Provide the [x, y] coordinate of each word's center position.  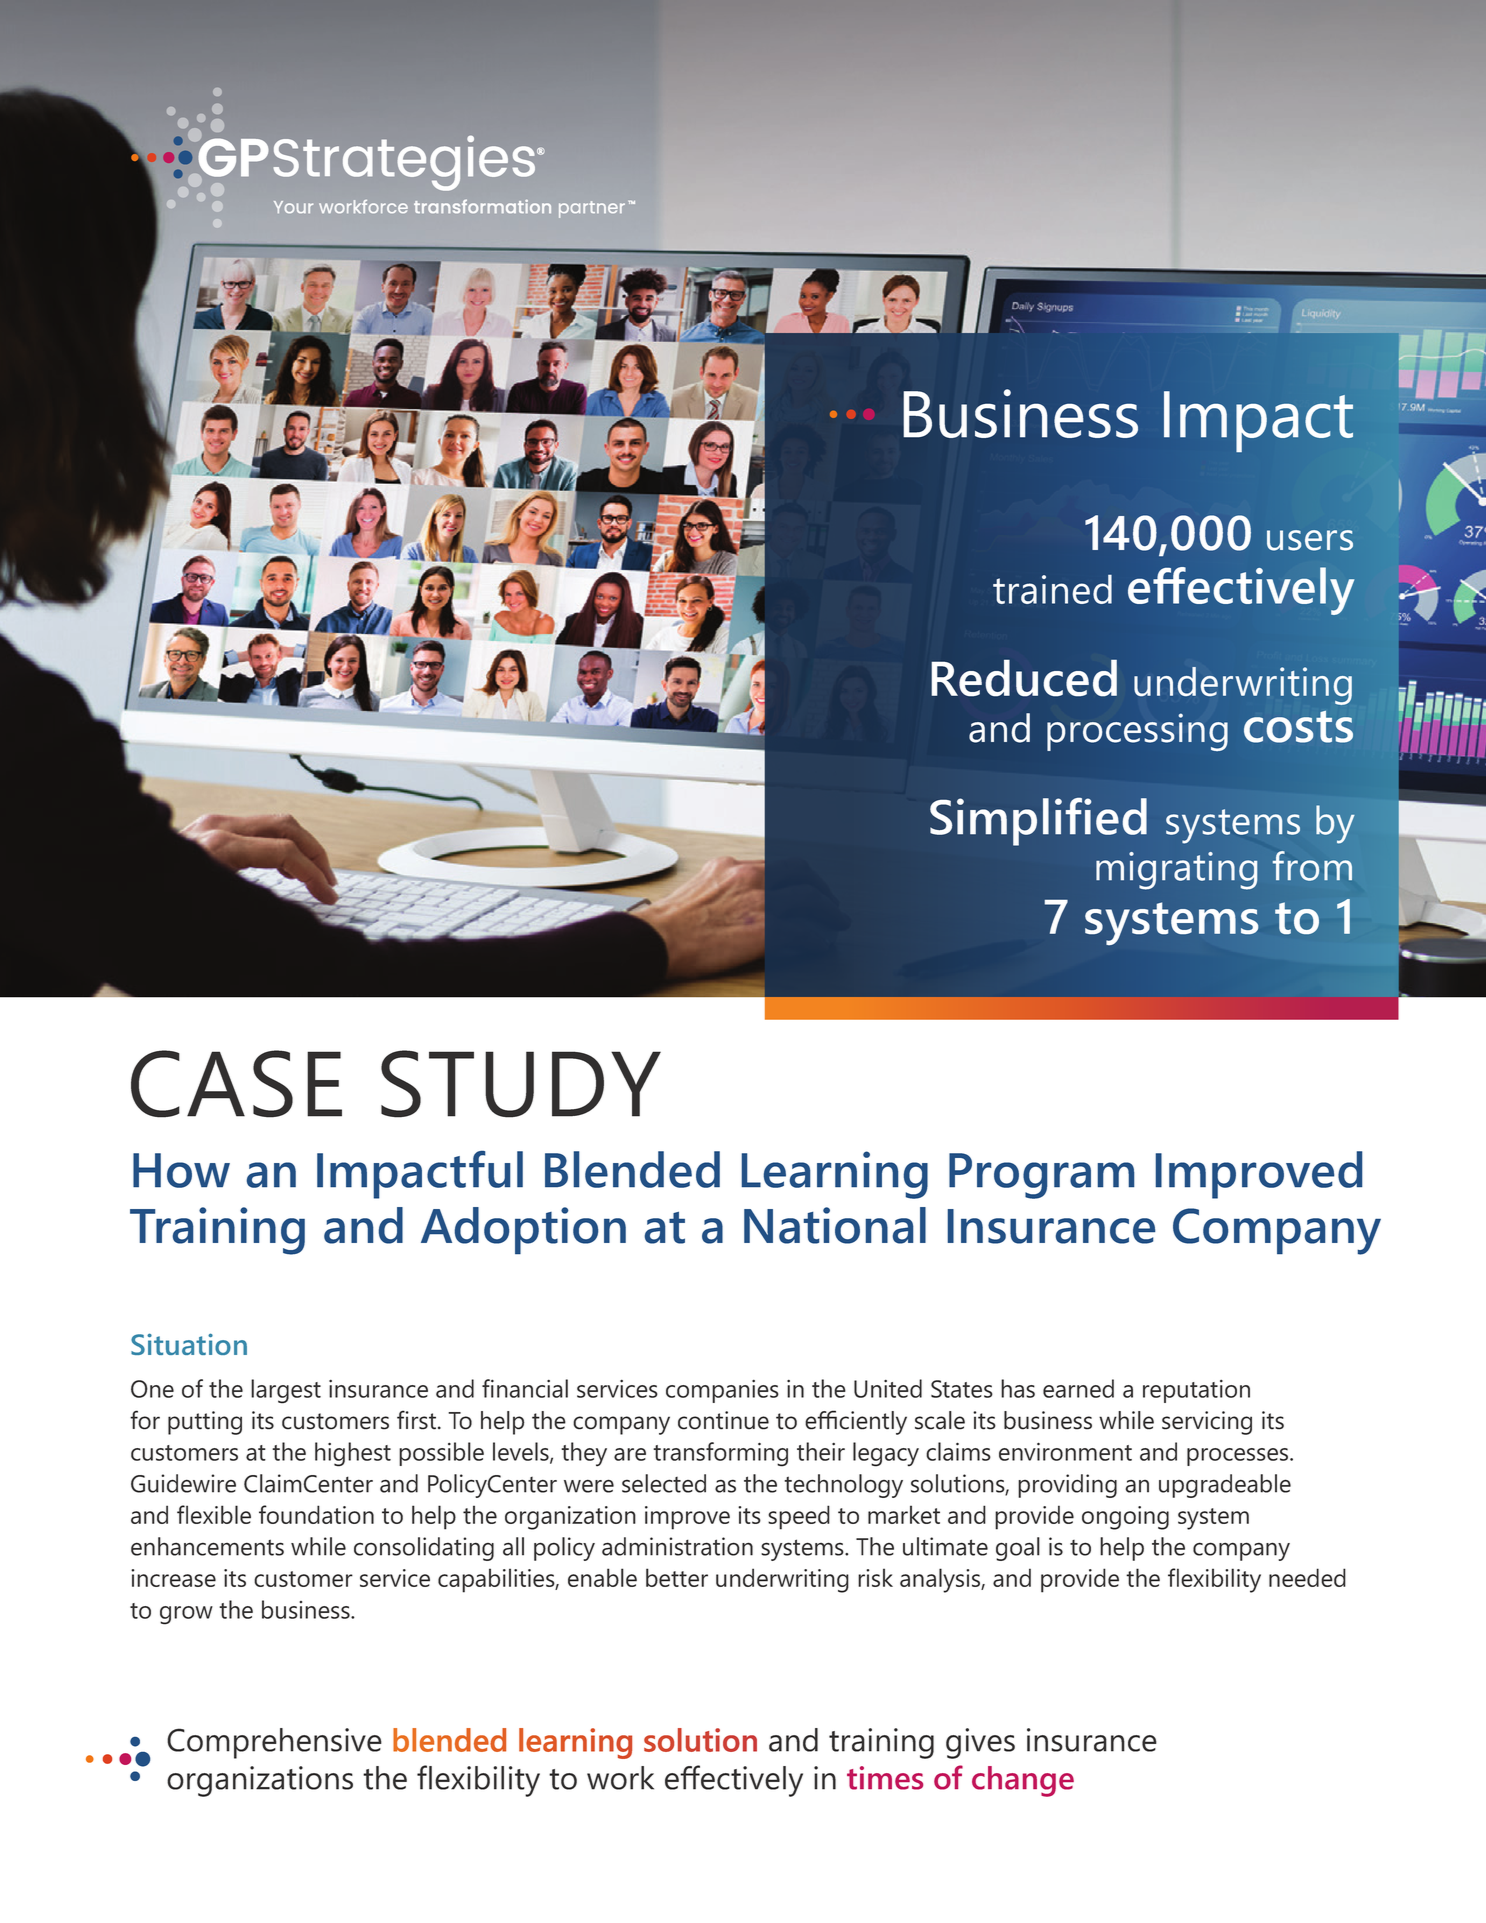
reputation [1196, 1391]
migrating [1177, 871]
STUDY [521, 1084]
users [1310, 540]
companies [722, 1391]
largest [286, 1391]
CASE [236, 1084]
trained [1052, 589]
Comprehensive [274, 1743]
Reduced [1024, 678]
